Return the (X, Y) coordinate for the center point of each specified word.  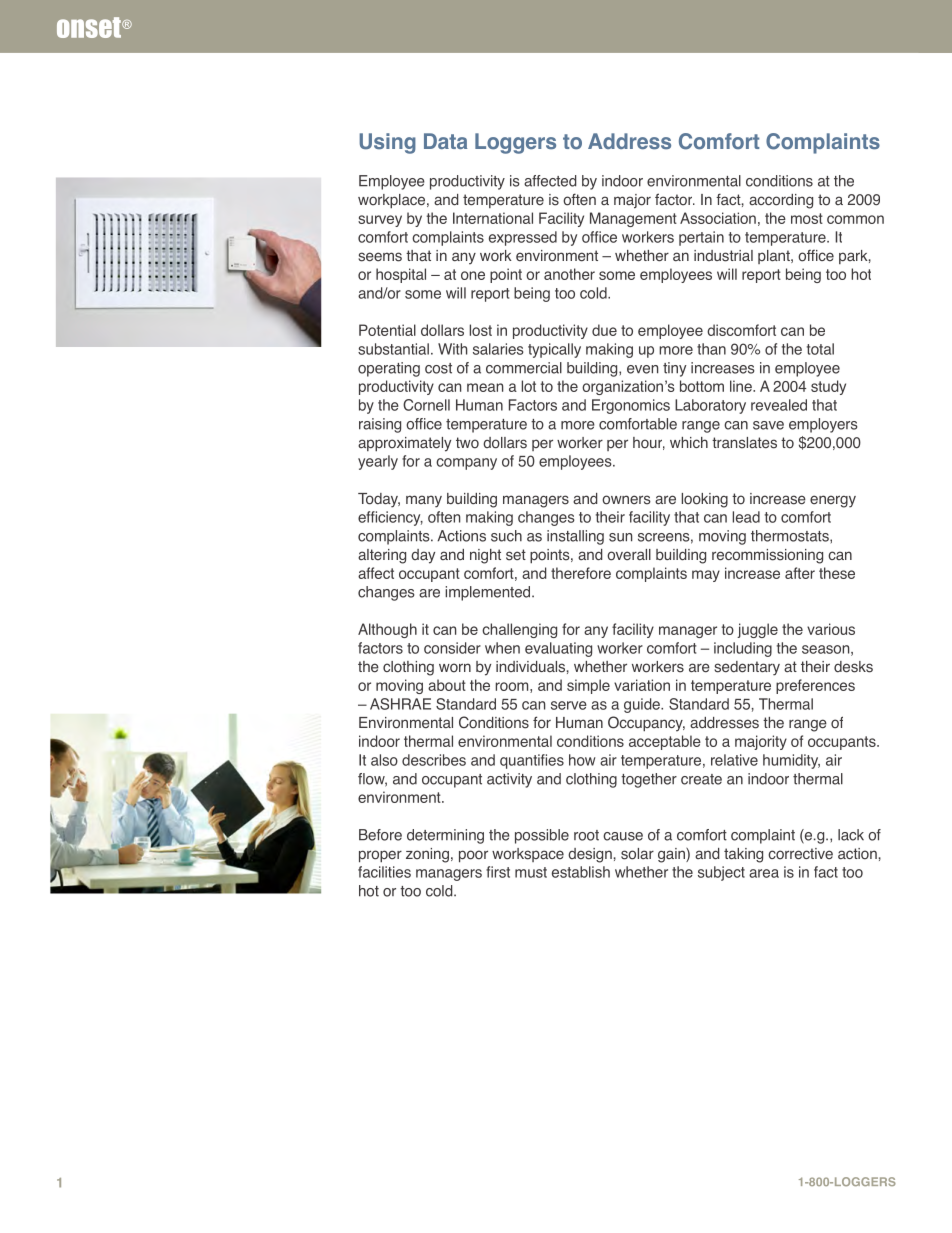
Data (445, 141)
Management (633, 219)
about (447, 685)
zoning (427, 855)
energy (833, 501)
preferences (815, 686)
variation (642, 685)
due (604, 330)
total (820, 349)
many (424, 501)
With (452, 349)
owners (626, 500)
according (781, 201)
